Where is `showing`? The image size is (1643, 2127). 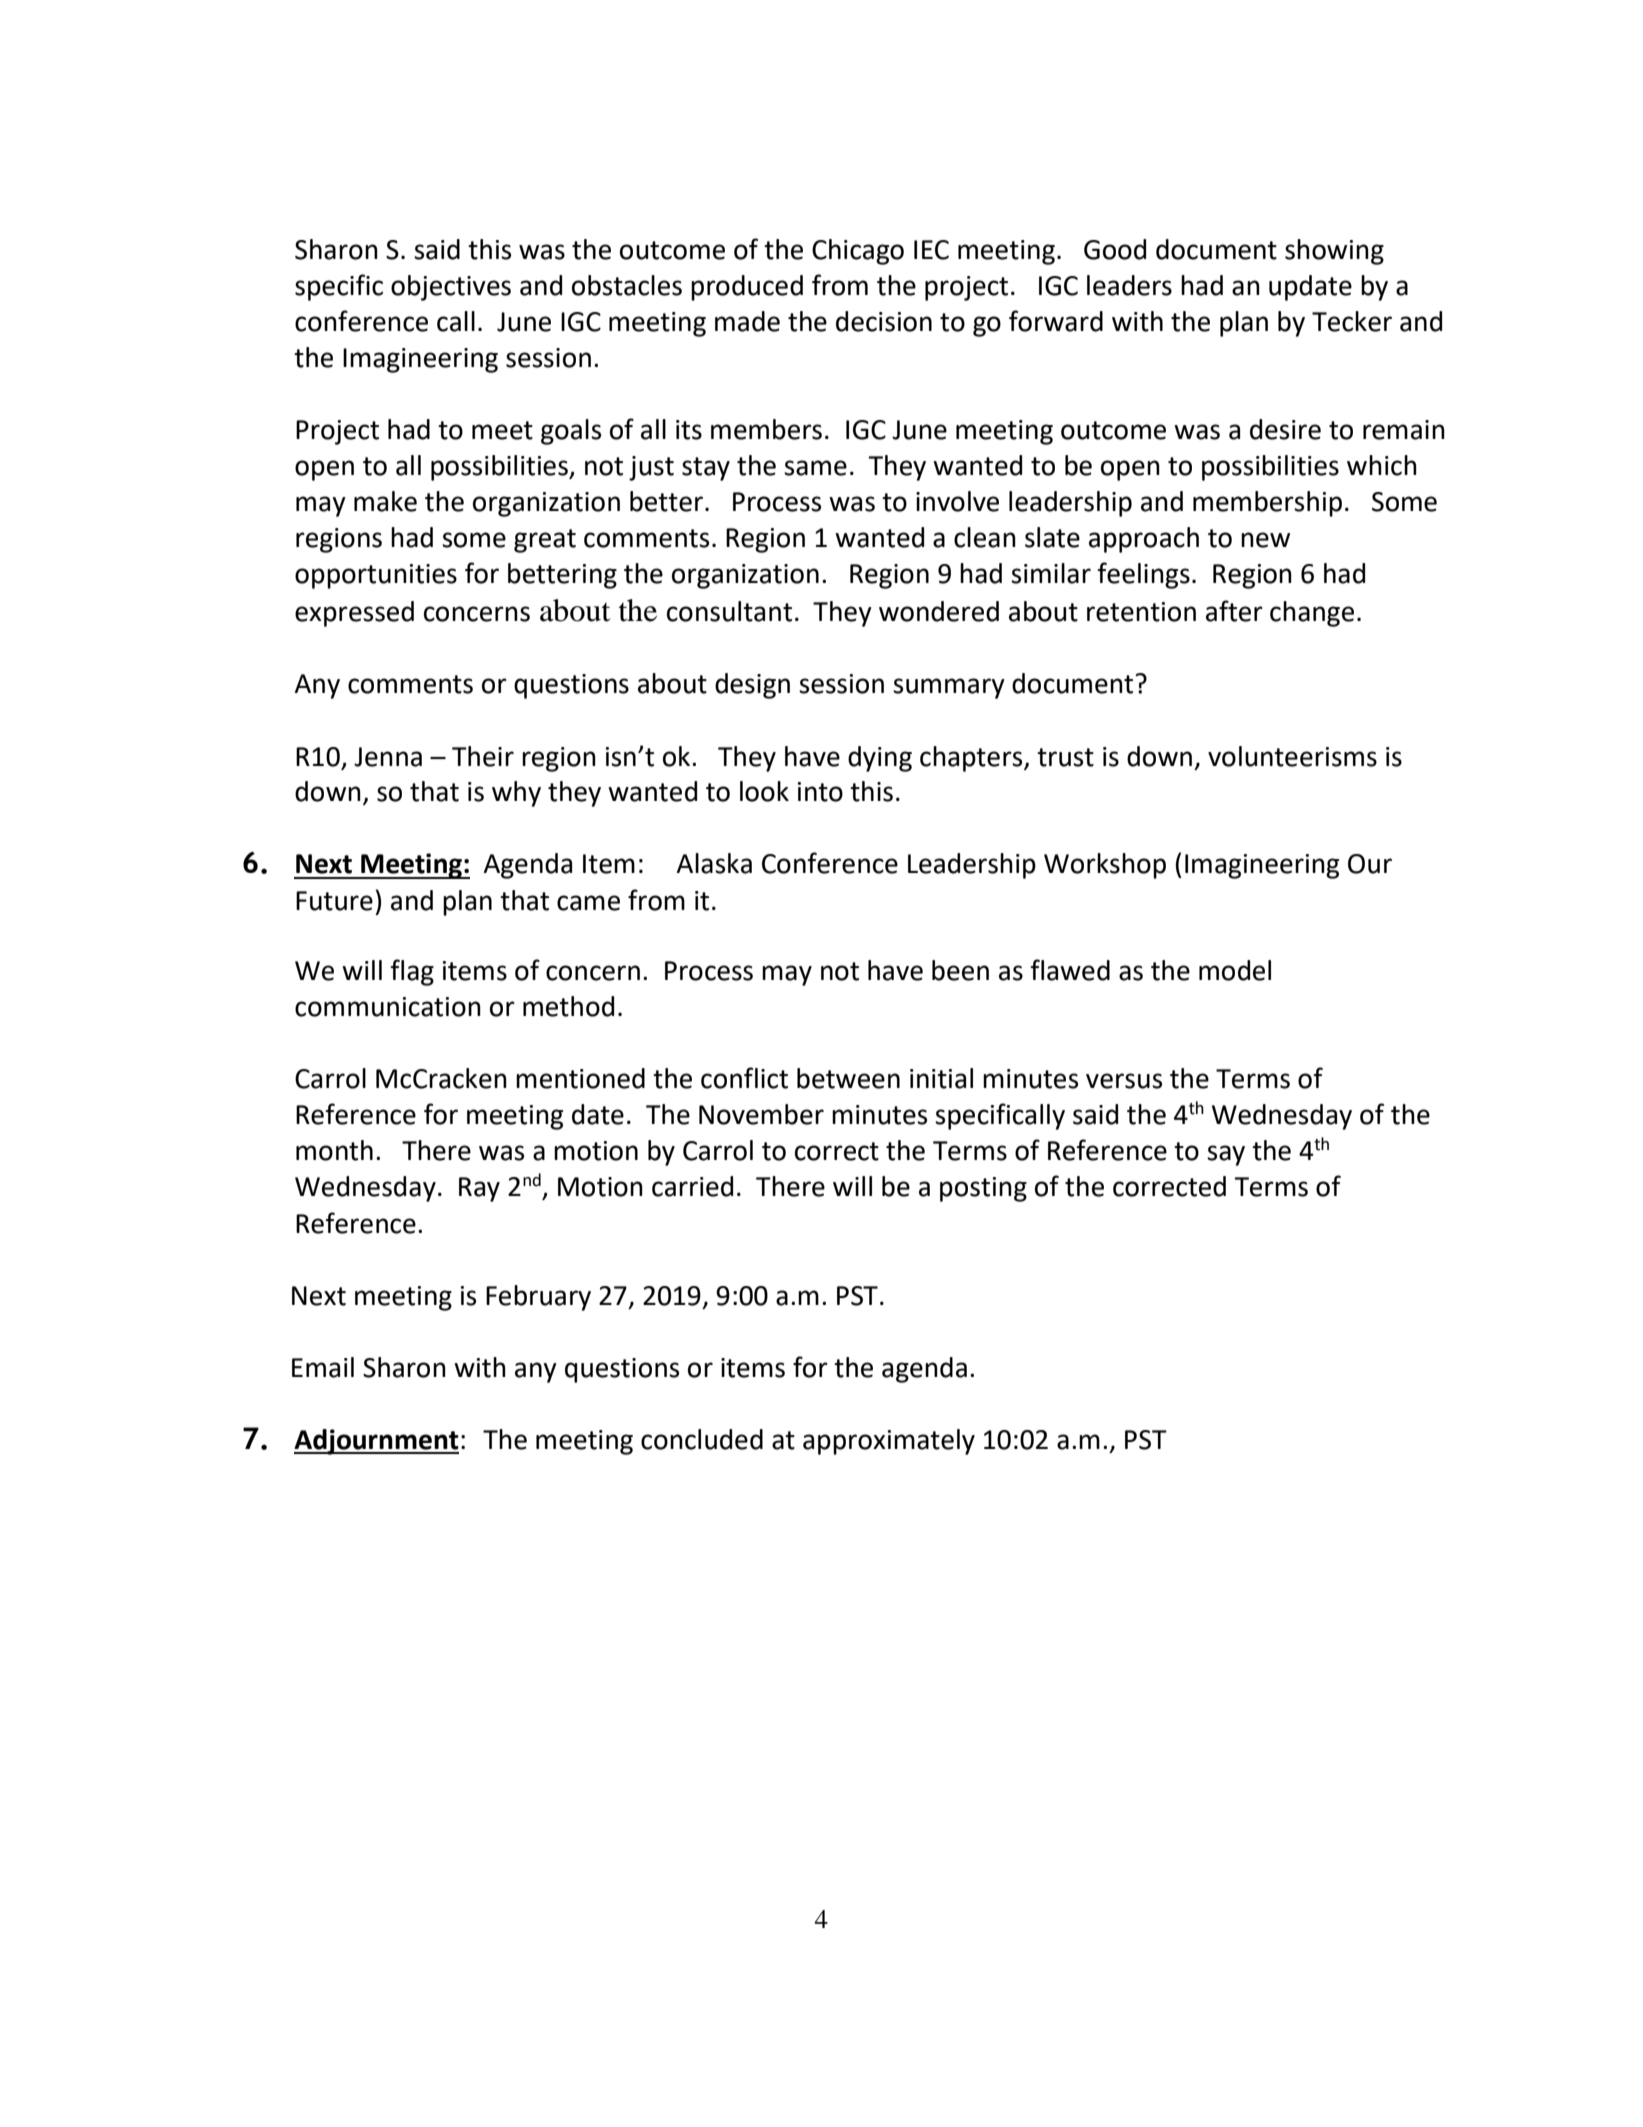
showing is located at coordinates (1334, 252).
